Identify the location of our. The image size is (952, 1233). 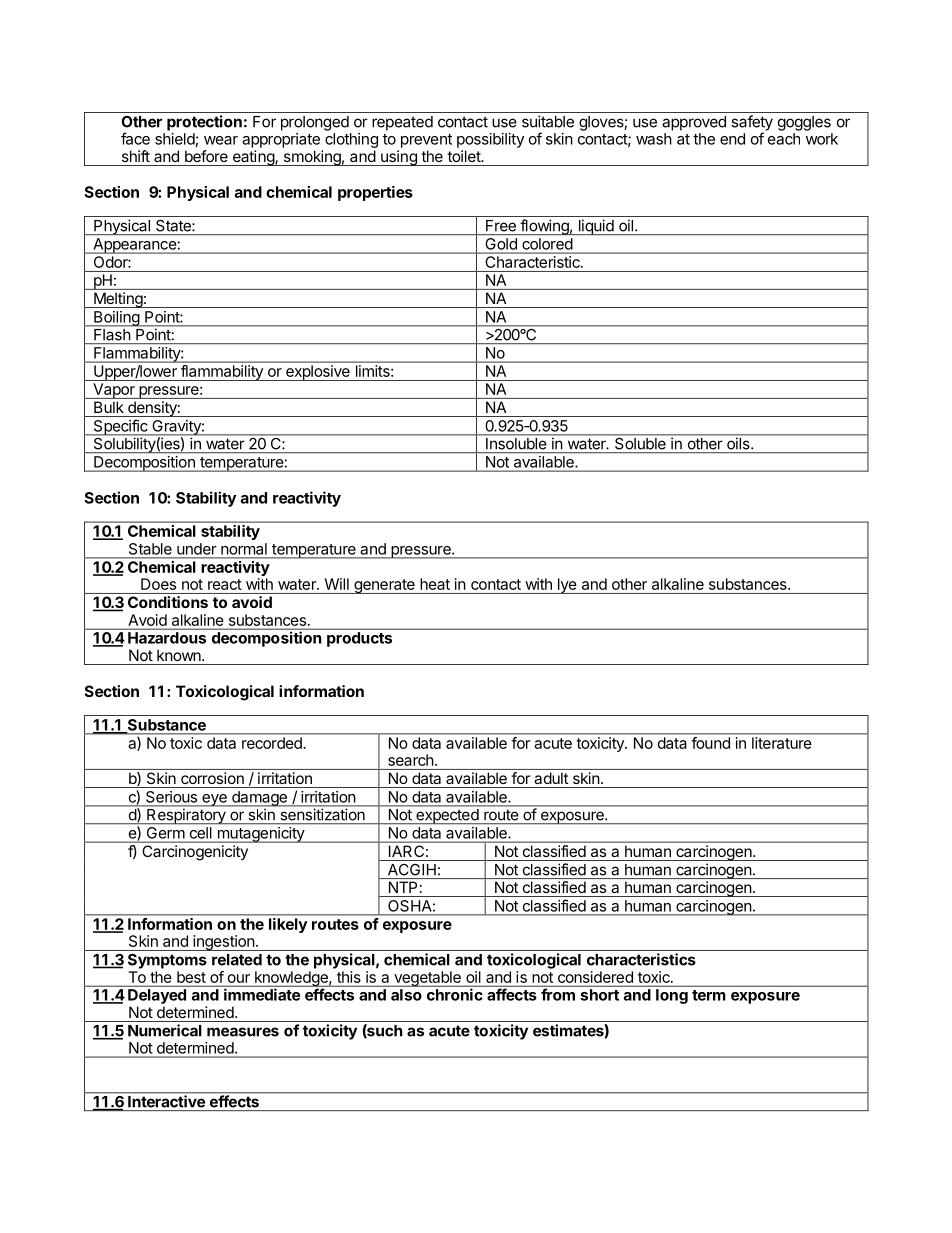
(239, 978).
